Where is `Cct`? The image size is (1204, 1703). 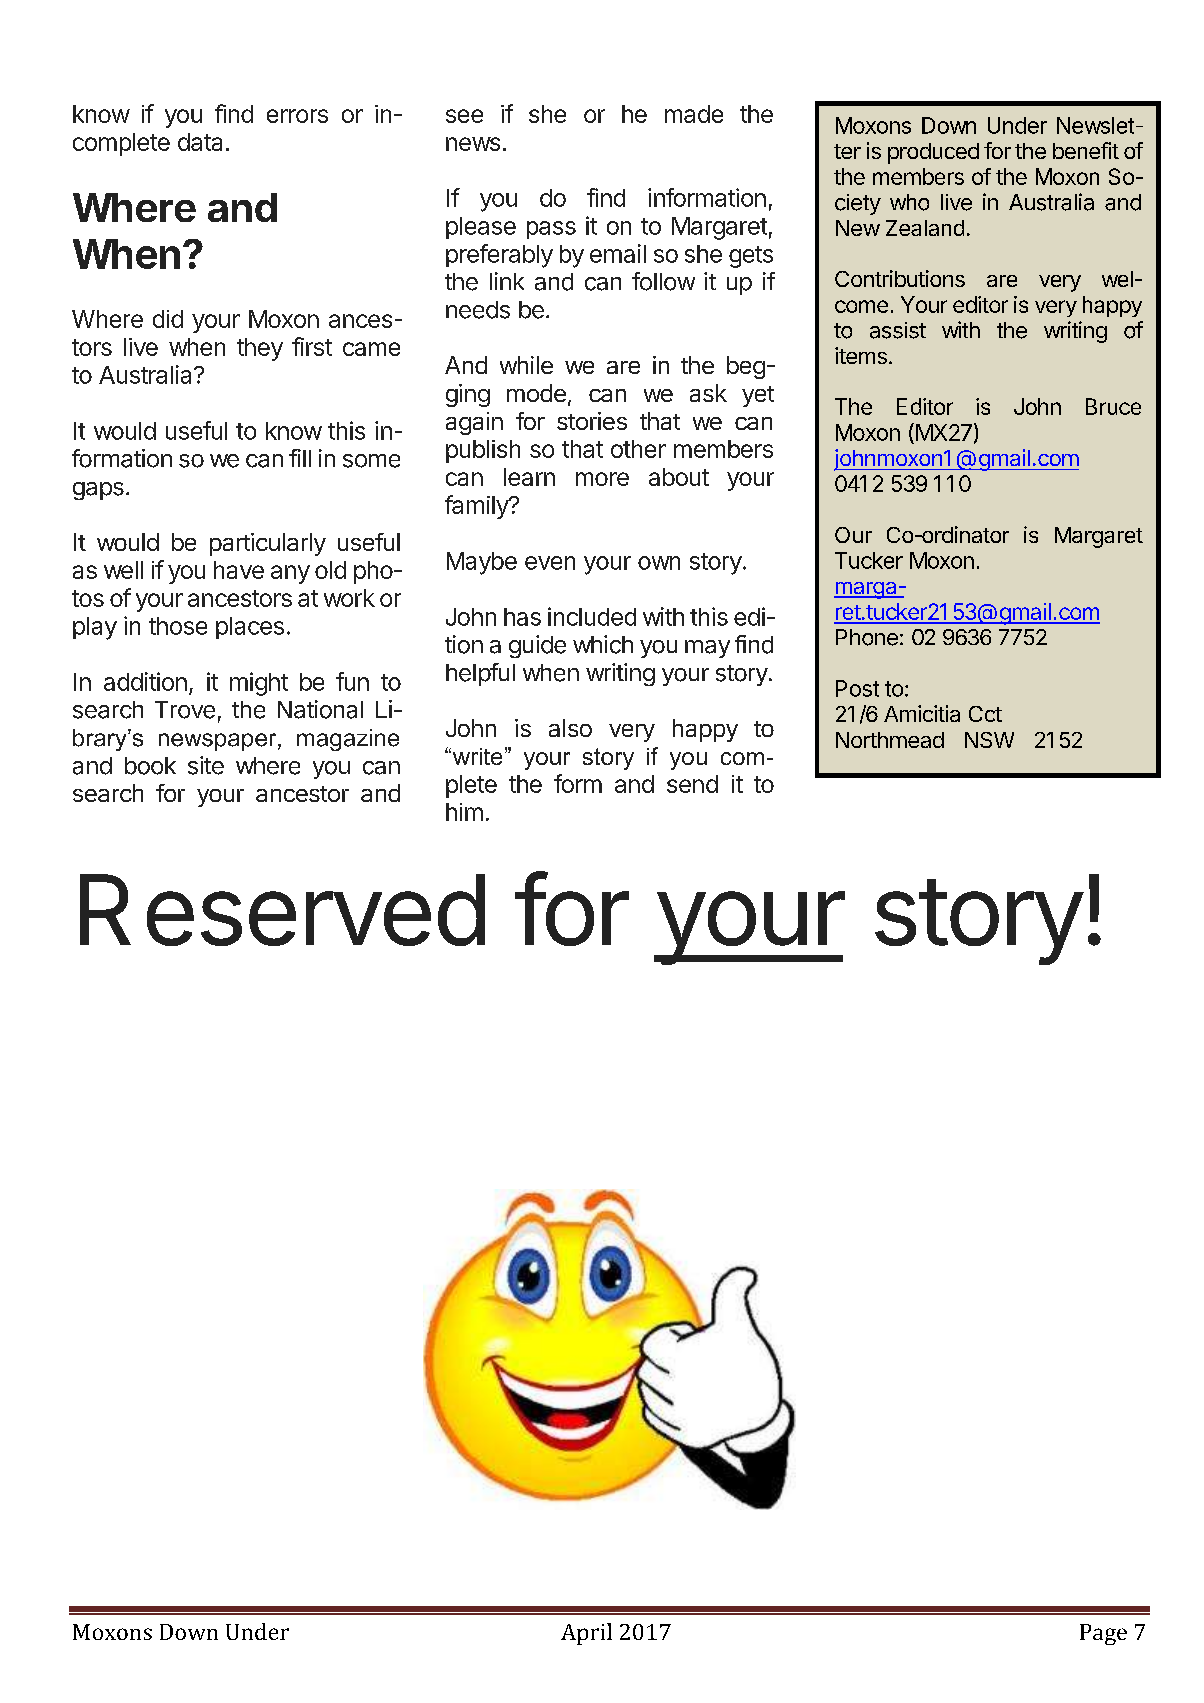 Cct is located at coordinates (985, 714).
